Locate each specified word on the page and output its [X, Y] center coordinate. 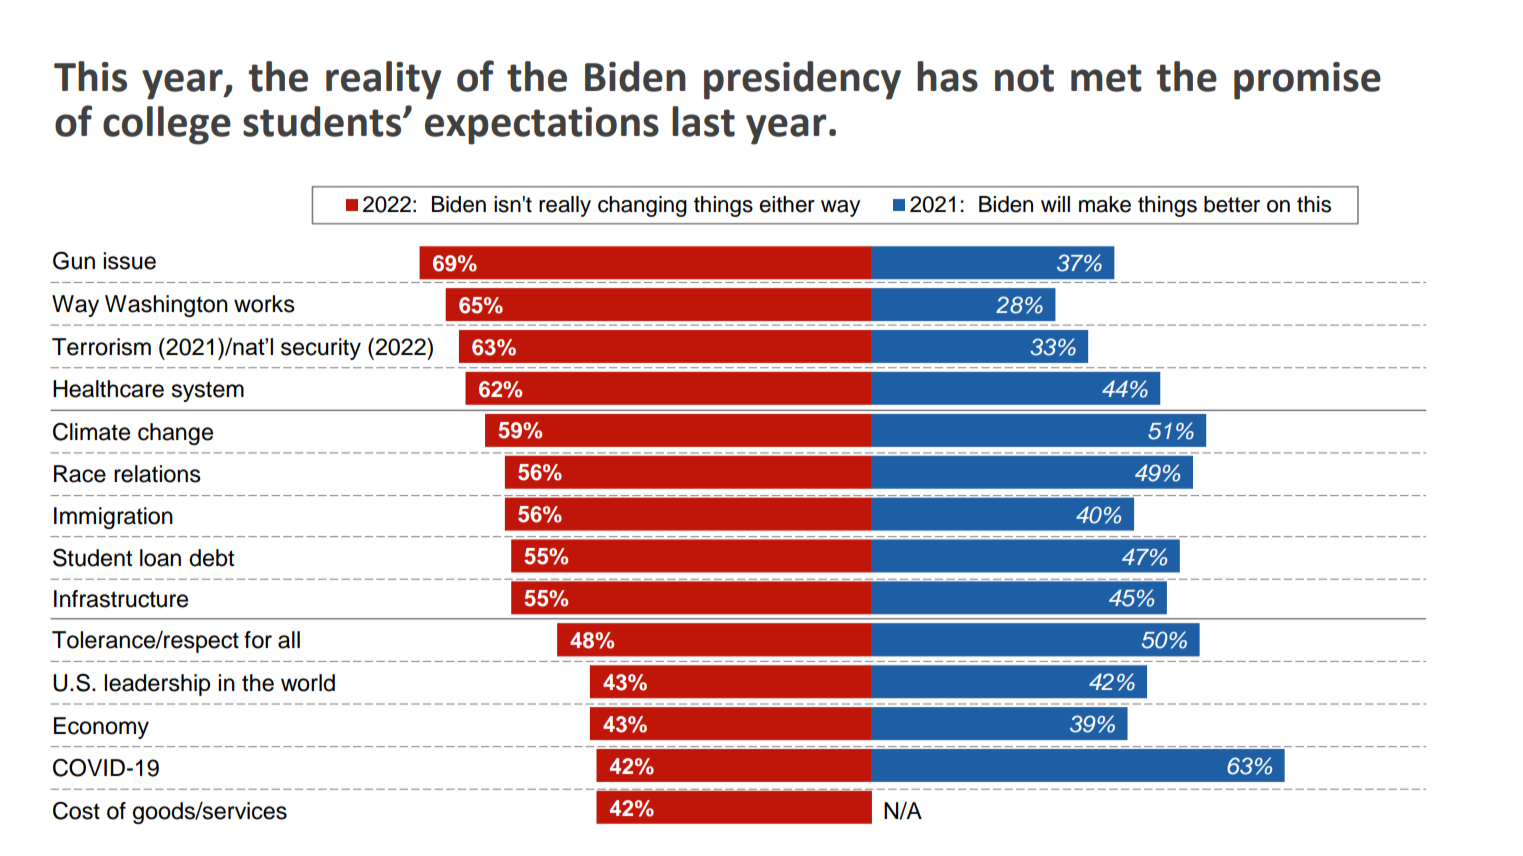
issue [129, 261]
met [1106, 78]
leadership [157, 685]
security [321, 349]
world [308, 683]
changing [642, 206]
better [1232, 204]
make [1105, 204]
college [167, 125]
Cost [76, 810]
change [175, 434]
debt [211, 558]
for [258, 640]
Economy [101, 728]
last [703, 121]
